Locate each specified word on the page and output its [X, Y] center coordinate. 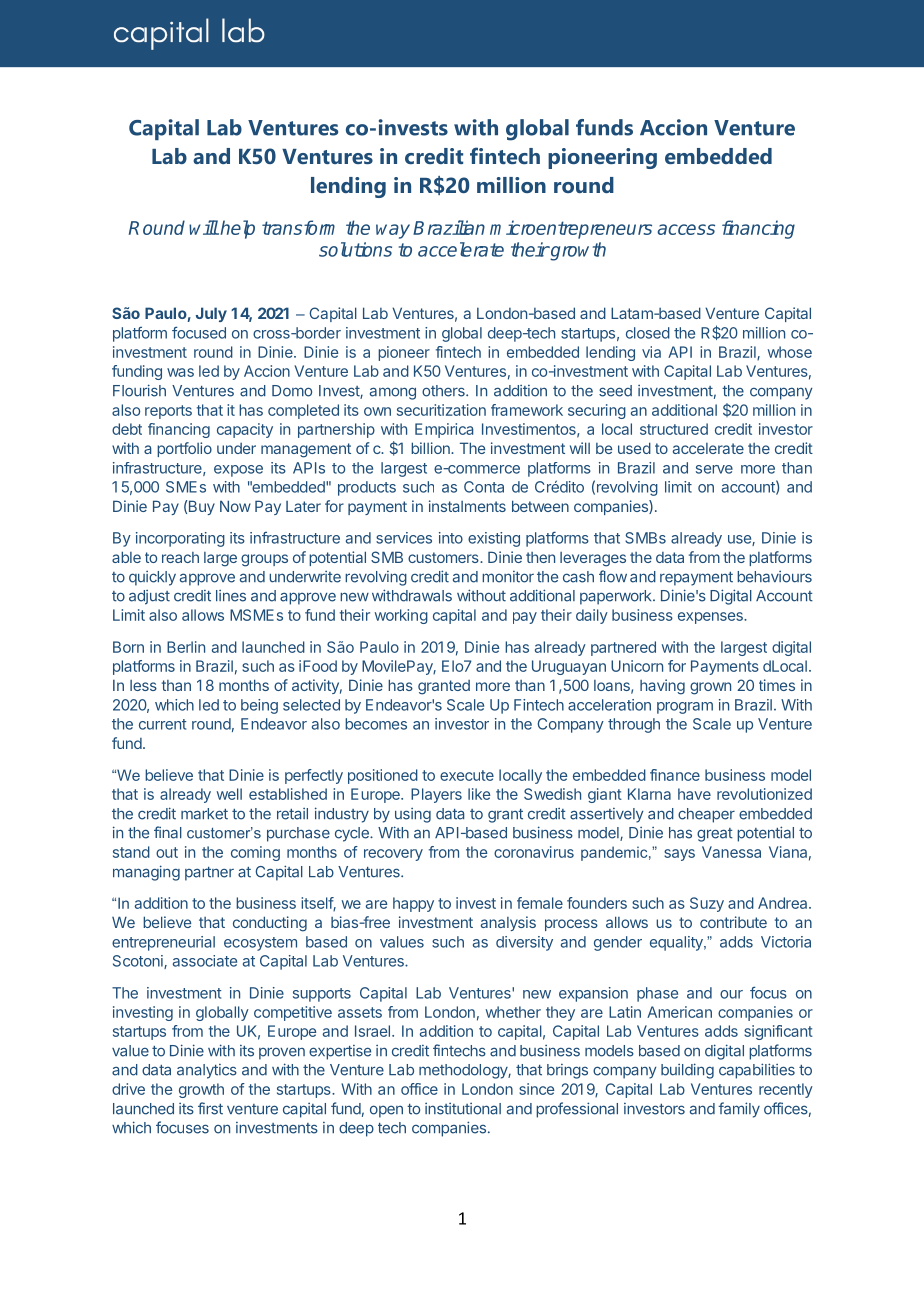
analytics [207, 1071]
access [686, 229]
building [687, 1071]
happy [413, 904]
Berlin [186, 647]
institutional [463, 1108]
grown [710, 688]
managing [146, 873]
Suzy [707, 904]
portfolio [184, 449]
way [393, 231]
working [401, 616]
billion [431, 448]
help [236, 229]
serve [714, 469]
